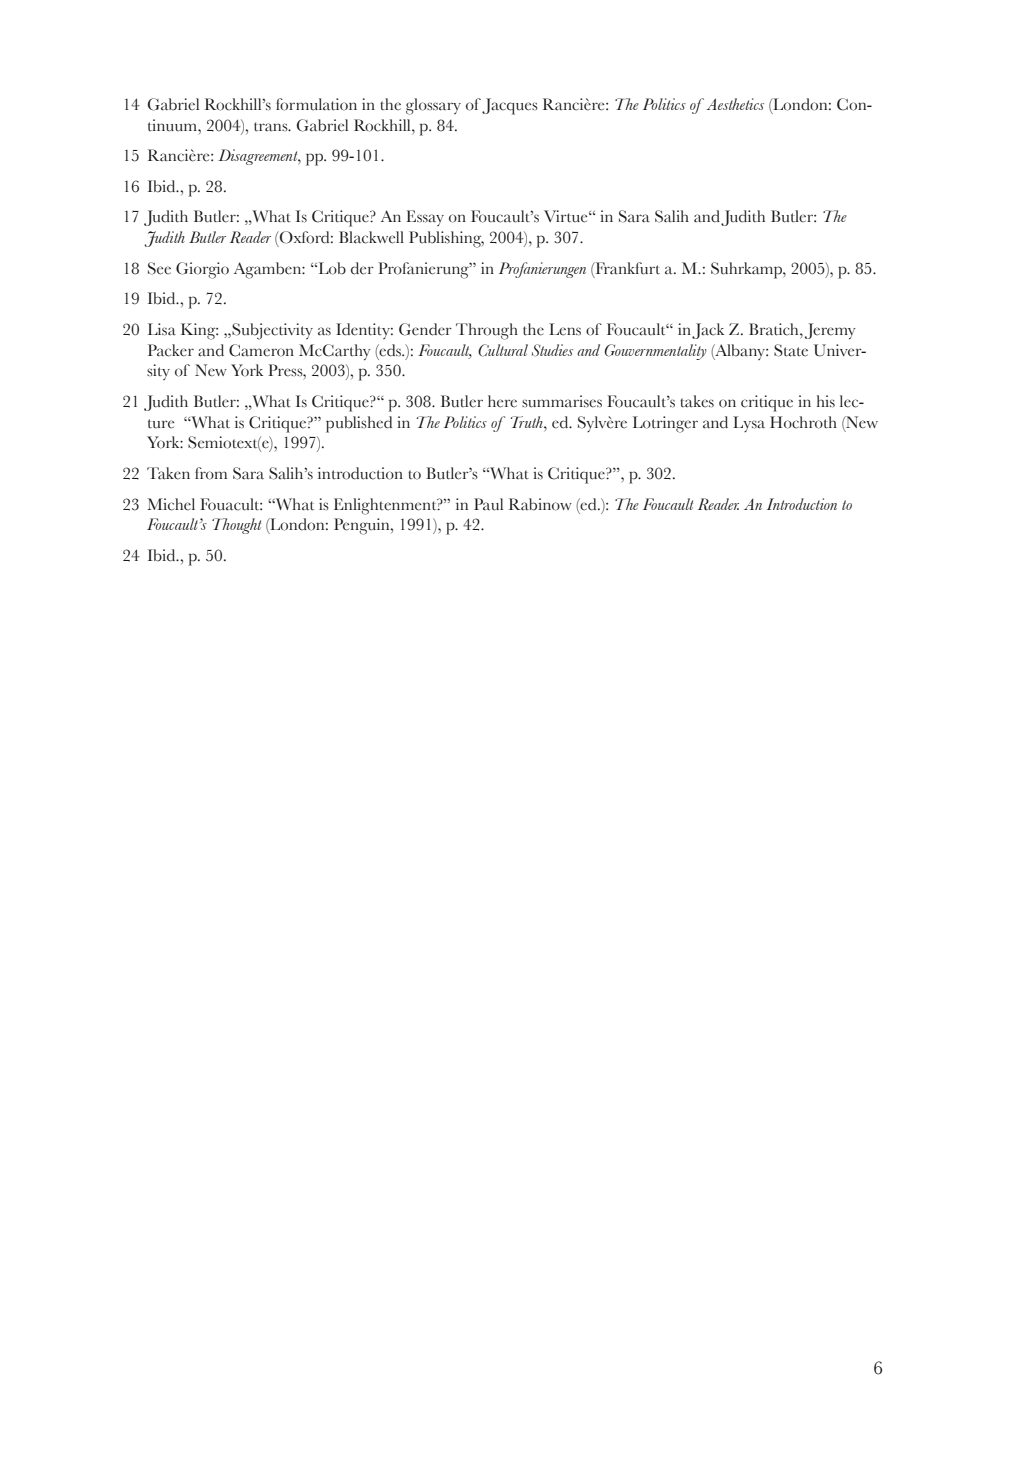  What do you see at coordinates (272, 127) in the document?
I see `trans` at bounding box center [272, 127].
